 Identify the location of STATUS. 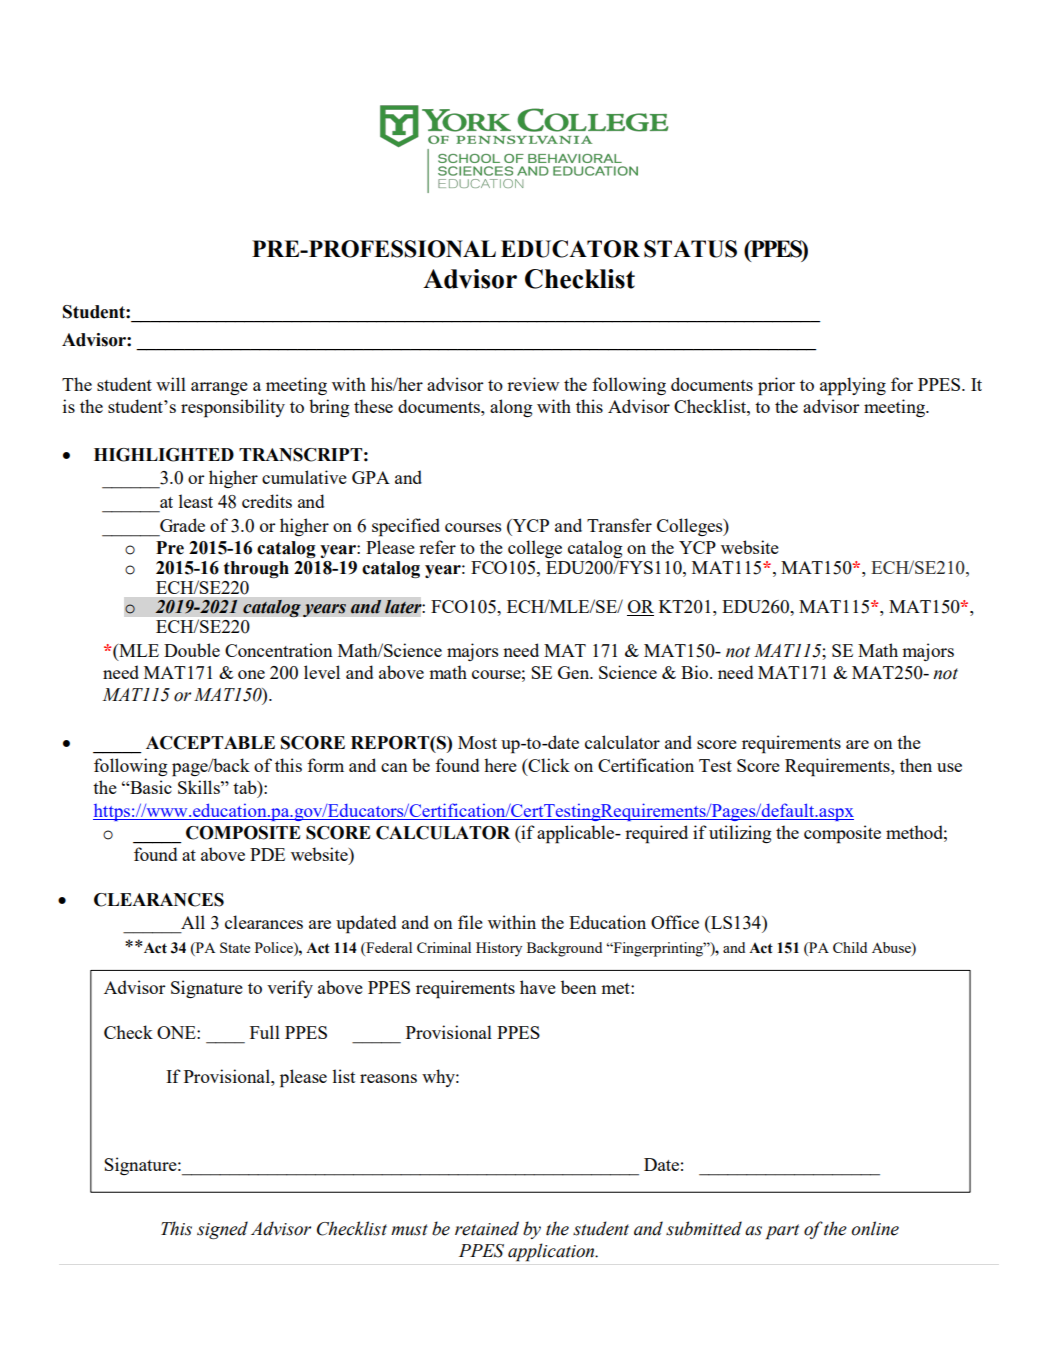
(690, 249).
